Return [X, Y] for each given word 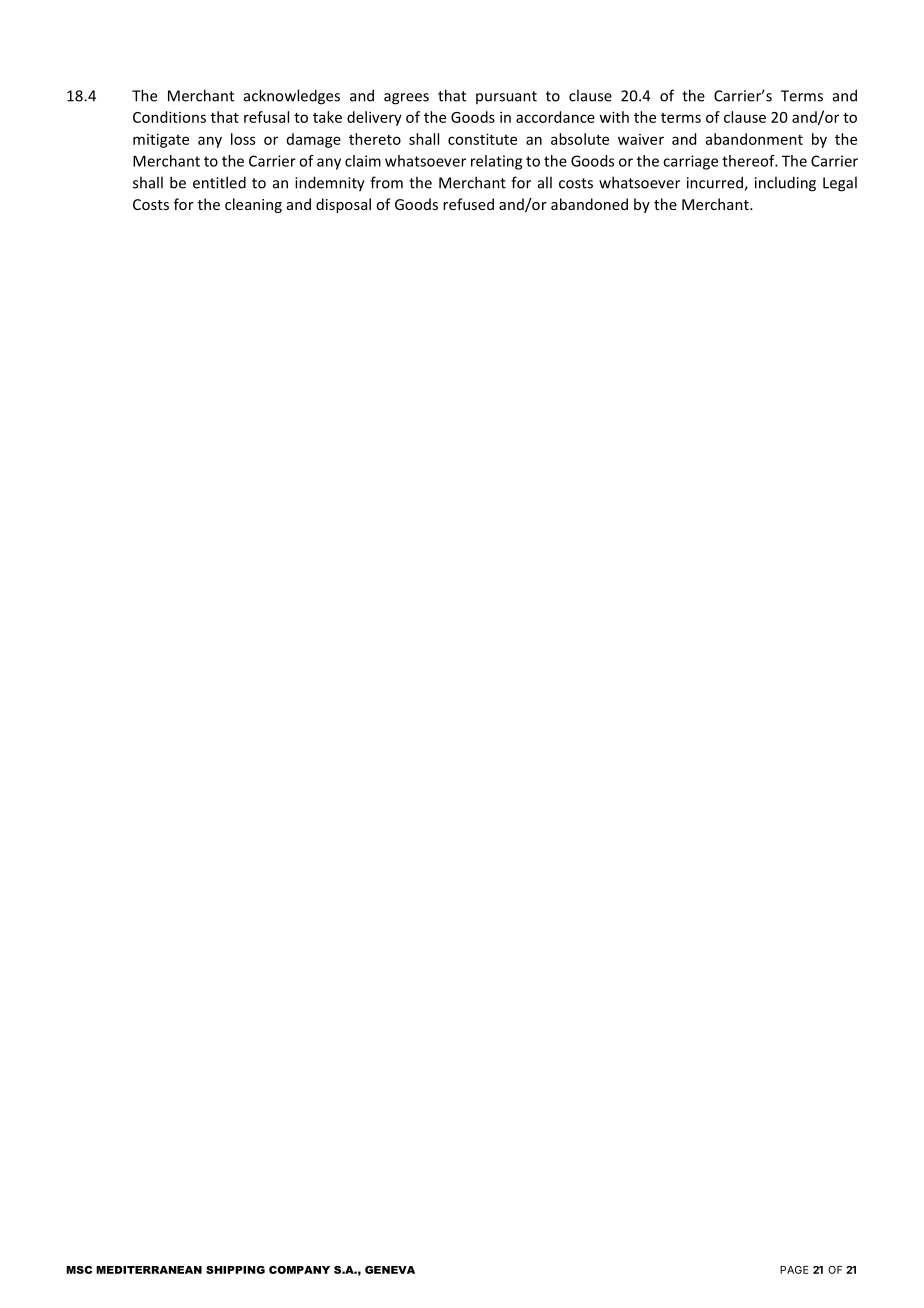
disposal [343, 205]
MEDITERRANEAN [149, 1270]
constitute [482, 139]
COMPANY [299, 1270]
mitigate [161, 140]
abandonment [754, 139]
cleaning [253, 205]
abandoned [589, 204]
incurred [716, 183]
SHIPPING [235, 1270]
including [785, 184]
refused [468, 204]
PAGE [794, 1270]
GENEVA [390, 1270]
